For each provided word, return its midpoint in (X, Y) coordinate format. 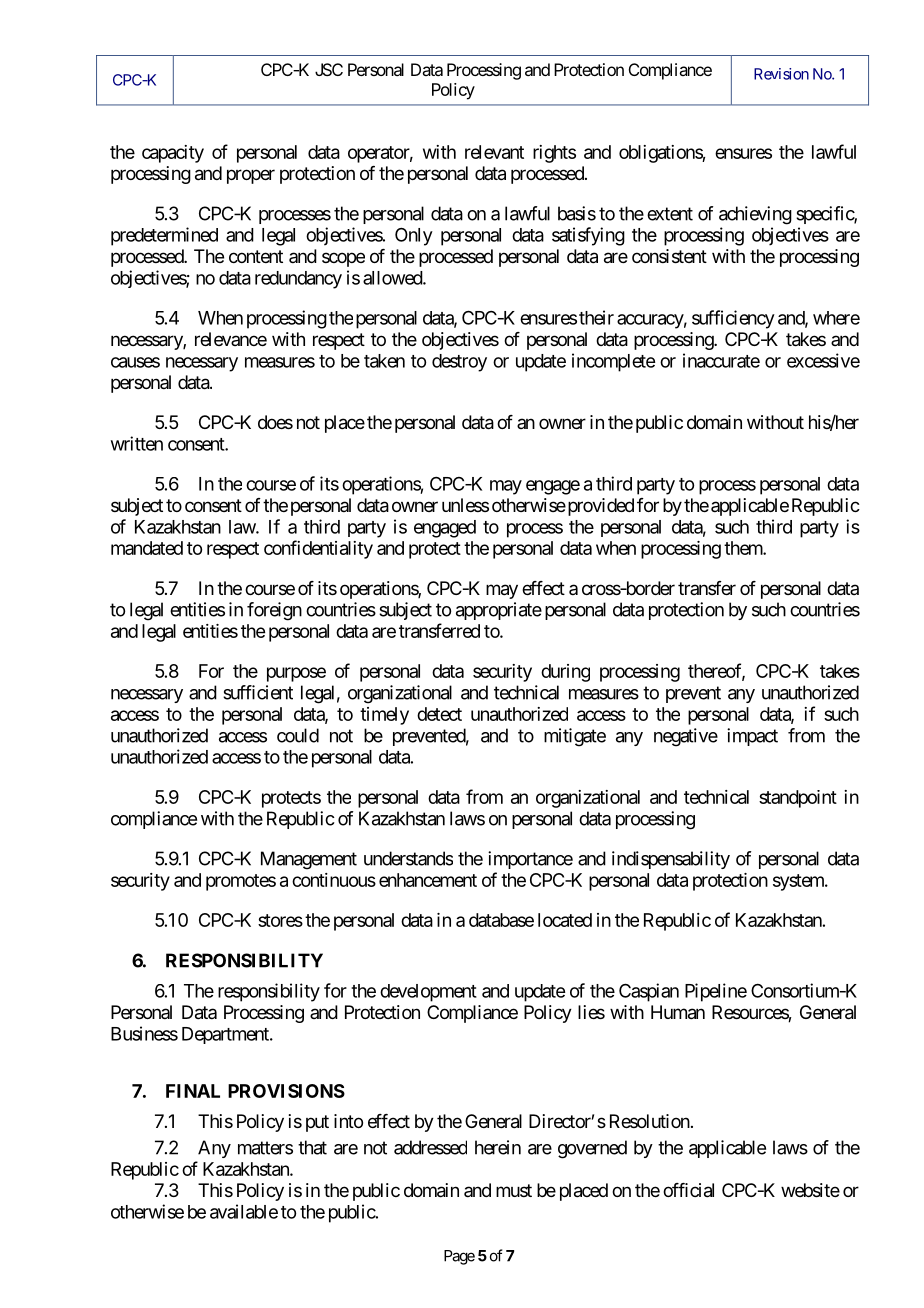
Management (309, 860)
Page (459, 1257)
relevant (494, 152)
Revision (781, 74)
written (137, 443)
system (799, 882)
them (744, 548)
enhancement (428, 880)
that (312, 1147)
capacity (173, 154)
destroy (459, 363)
